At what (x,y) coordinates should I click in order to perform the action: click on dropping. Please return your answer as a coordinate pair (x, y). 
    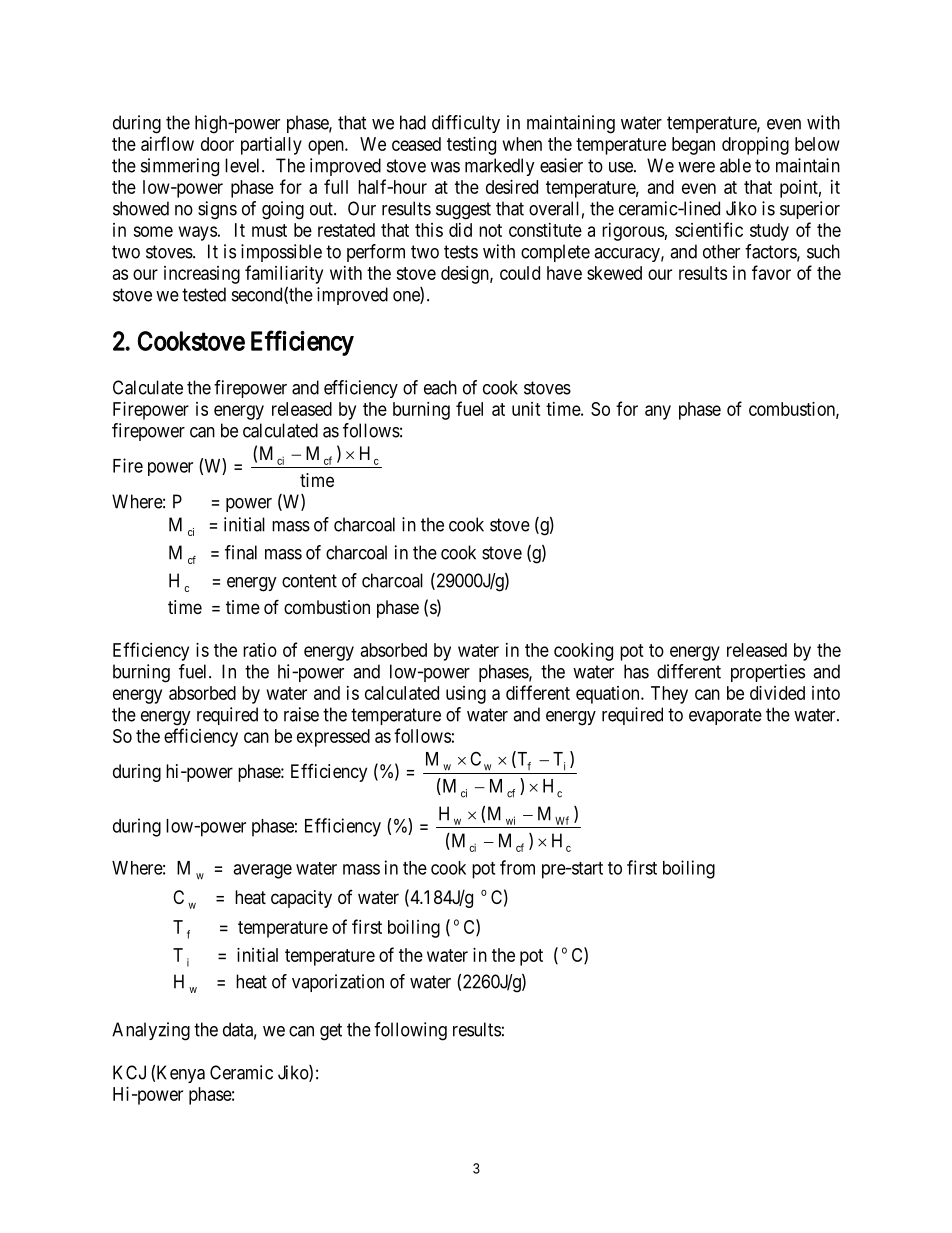
    Looking at the image, I should click on (755, 146).
